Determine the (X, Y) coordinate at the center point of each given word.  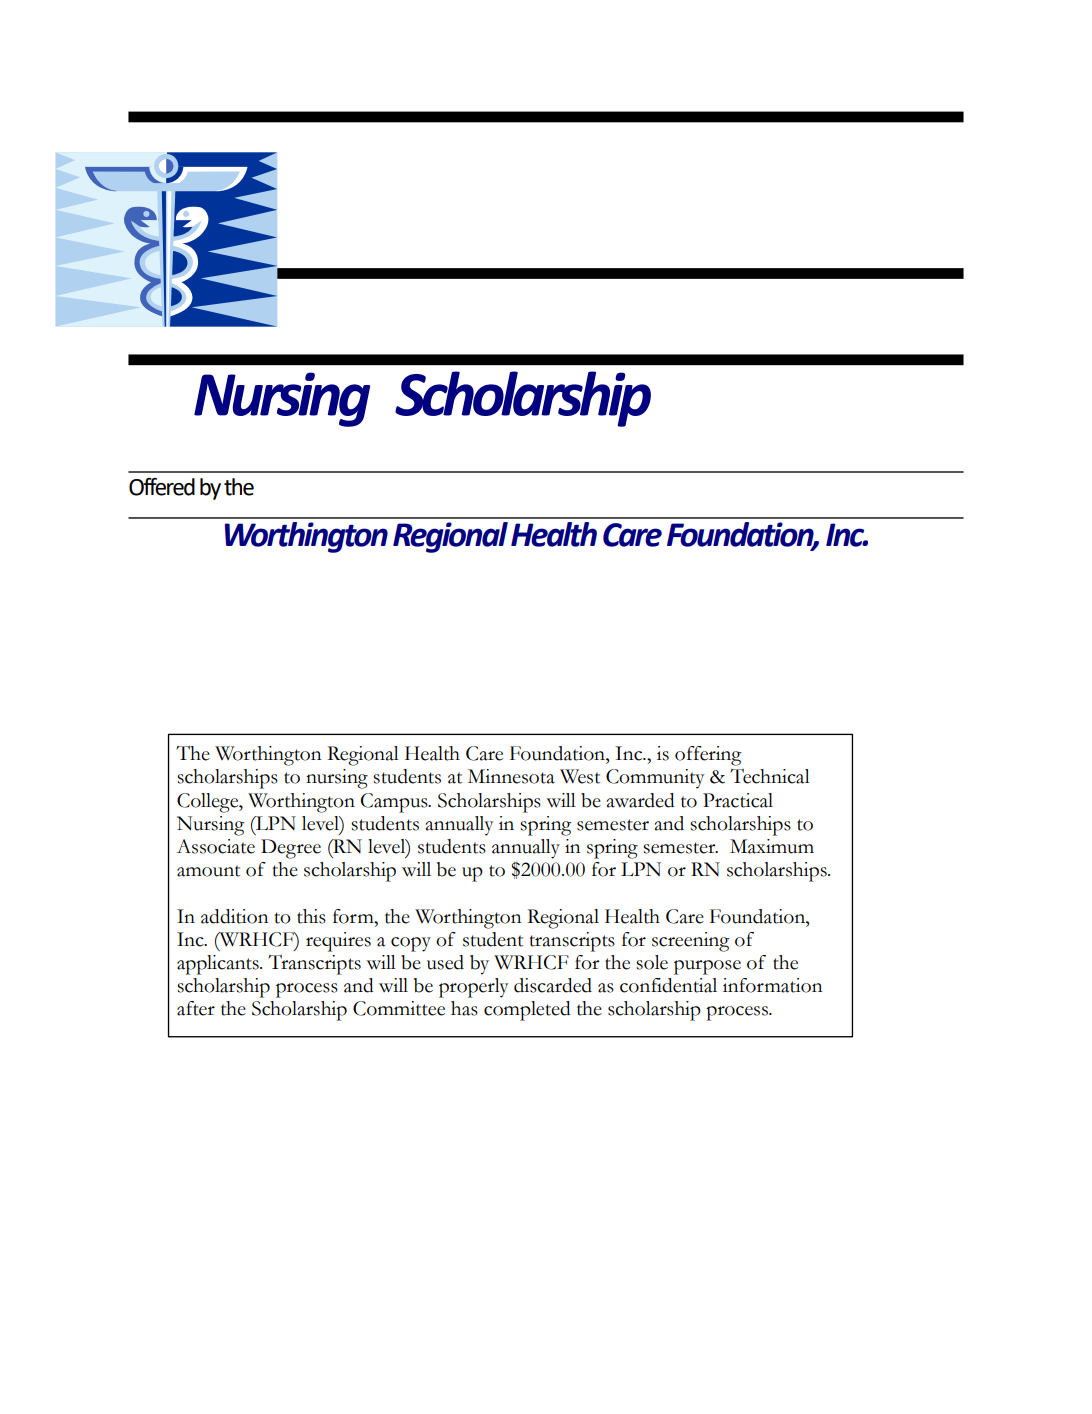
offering (708, 756)
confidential (668, 985)
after (196, 1008)
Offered (162, 487)
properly (474, 988)
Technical (770, 776)
